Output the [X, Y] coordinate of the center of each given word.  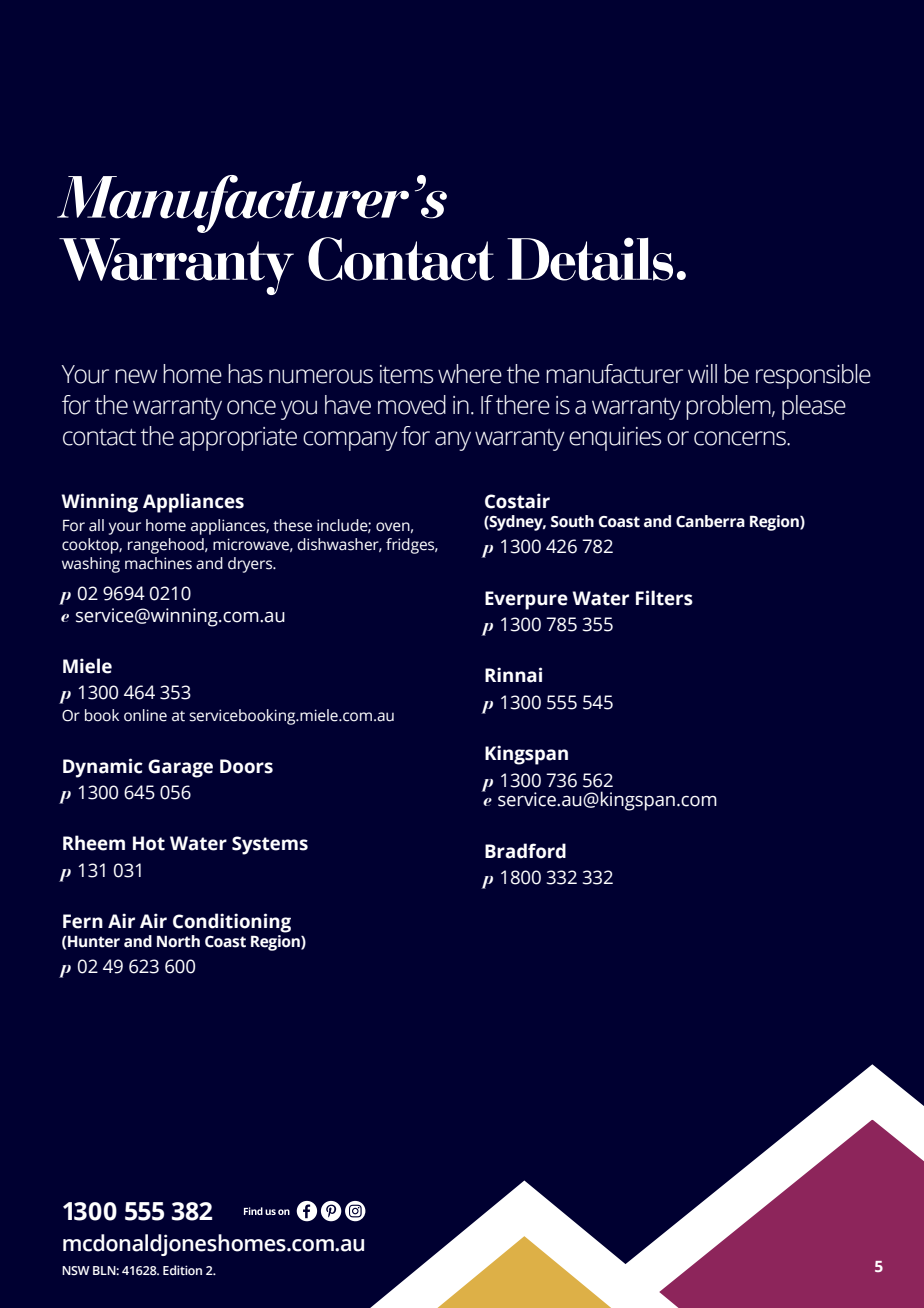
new [136, 376]
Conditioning [232, 923]
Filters [664, 598]
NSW [76, 1270]
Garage [180, 768]
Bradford [525, 851]
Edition [182, 1270]
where [470, 374]
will [702, 373]
